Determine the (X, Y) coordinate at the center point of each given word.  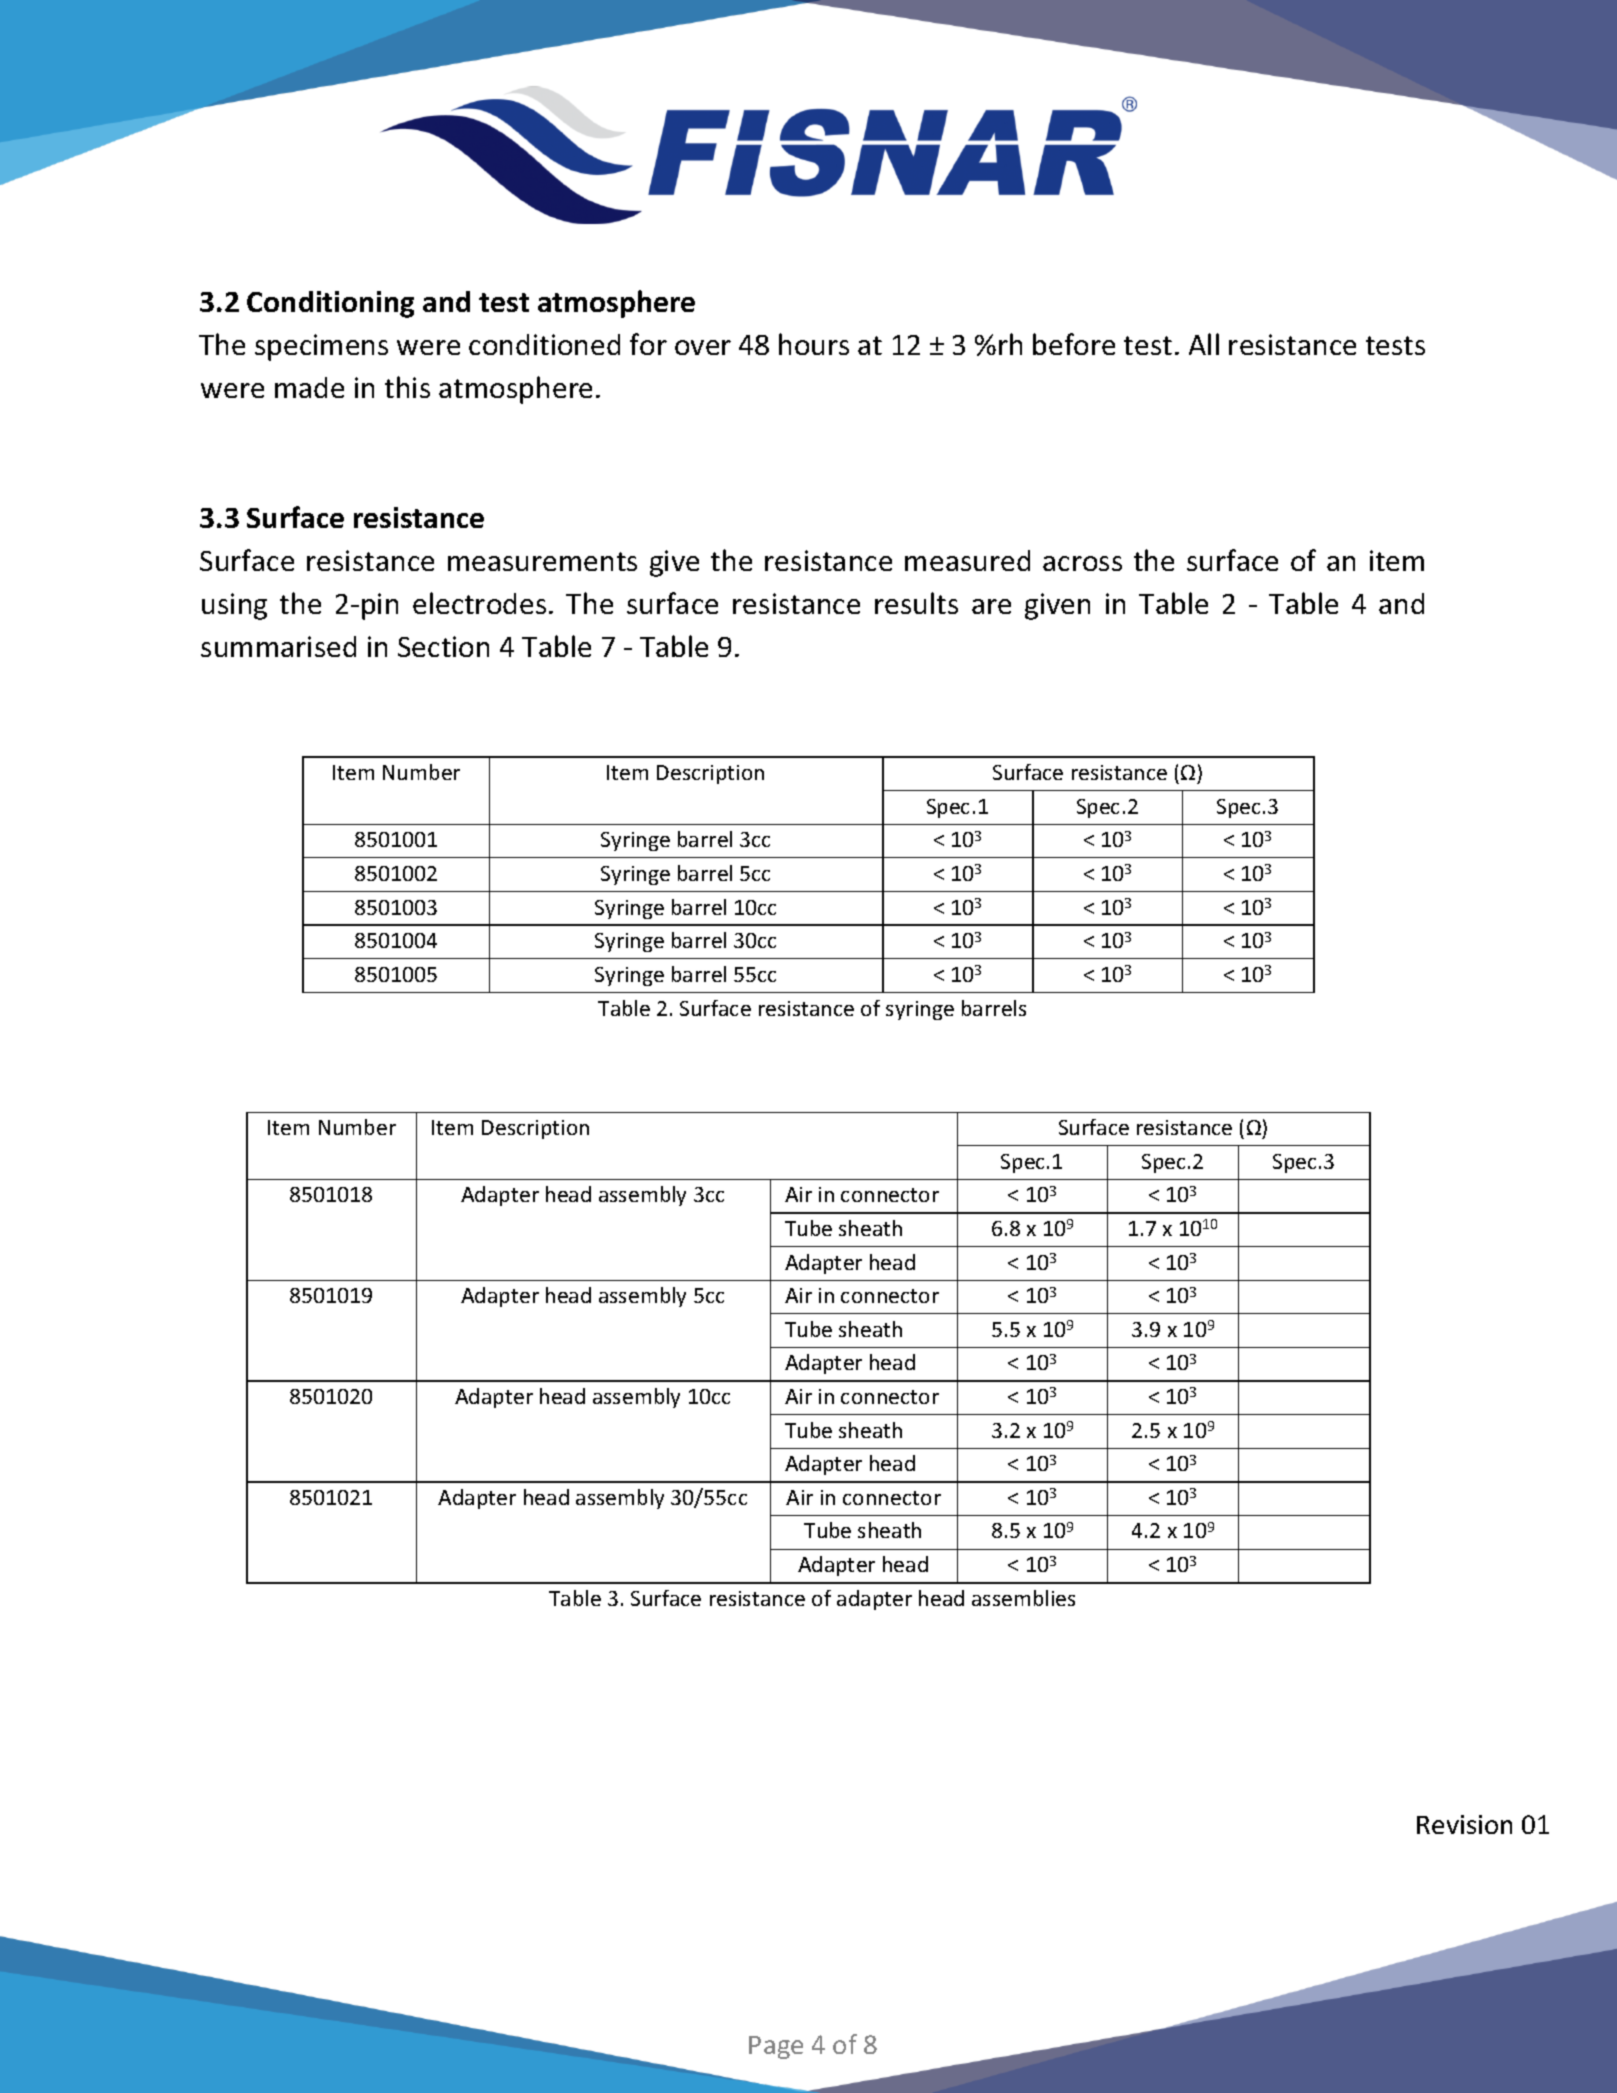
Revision (1464, 1824)
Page (776, 2047)
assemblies (1023, 1598)
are (991, 606)
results (916, 603)
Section (443, 646)
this (407, 387)
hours (814, 344)
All (1204, 344)
